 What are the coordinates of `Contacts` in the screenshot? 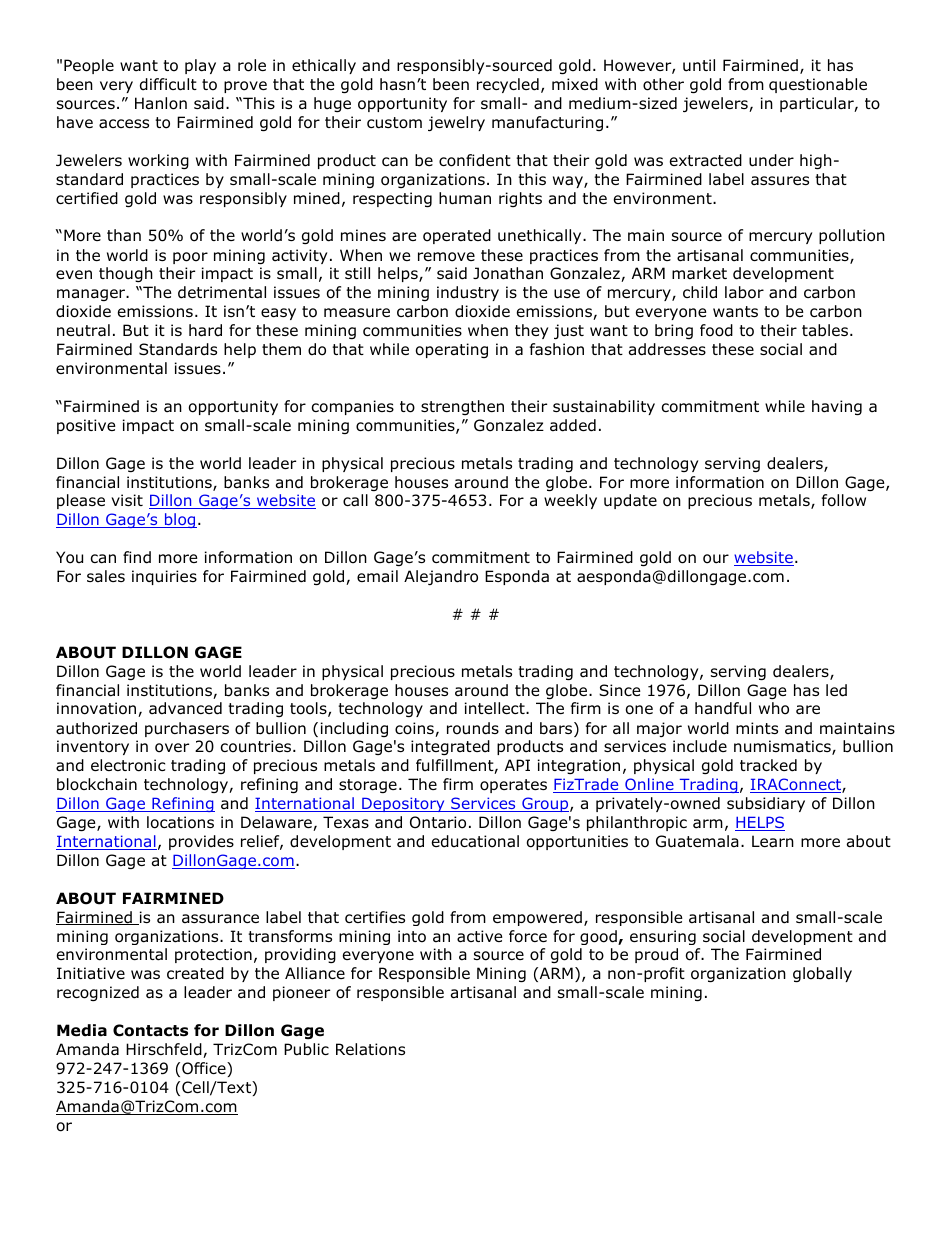 It's located at (150, 1030).
